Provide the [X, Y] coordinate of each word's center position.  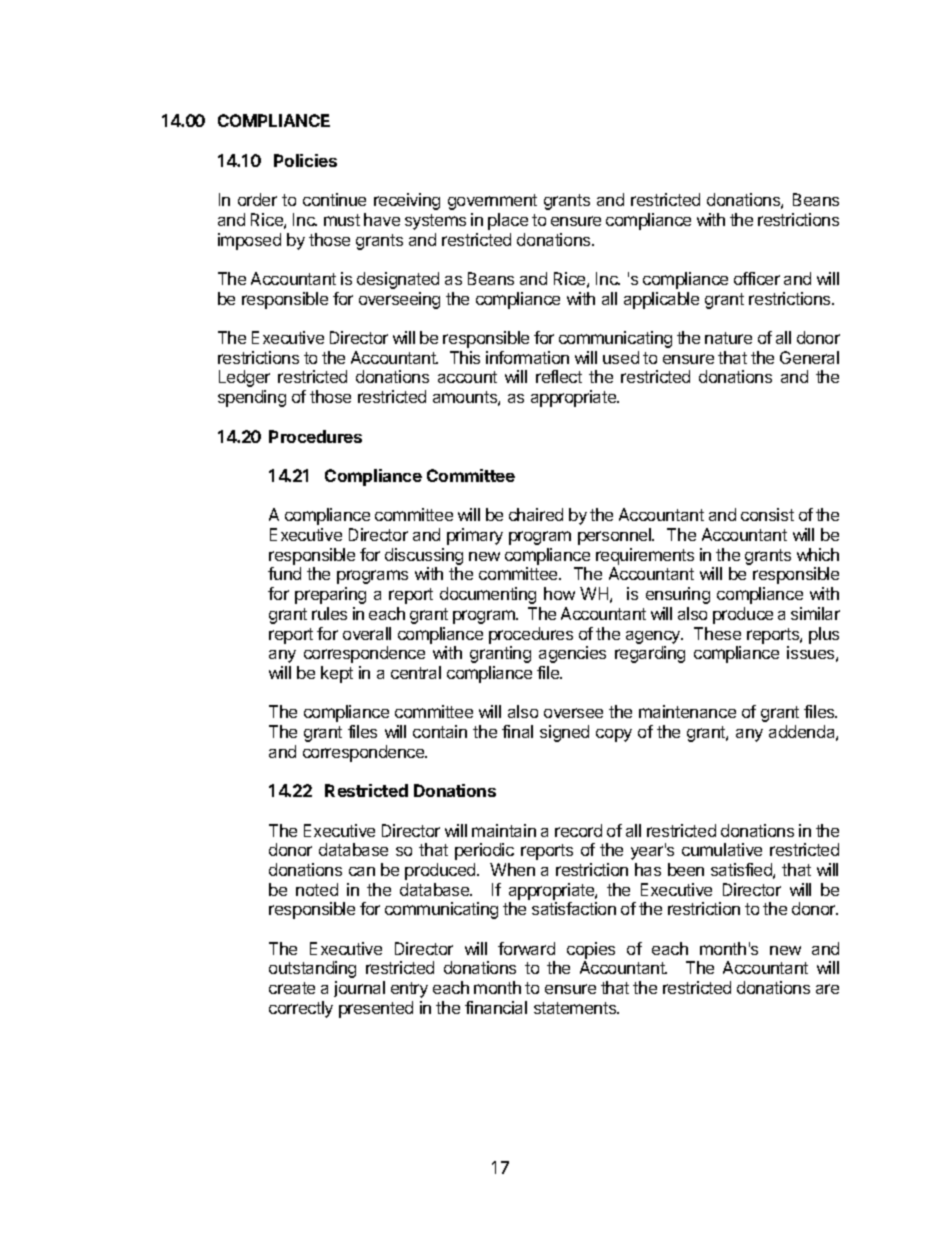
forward [526, 948]
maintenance [687, 711]
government [492, 202]
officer [757, 278]
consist [767, 514]
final [517, 731]
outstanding [312, 969]
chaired [536, 514]
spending [252, 398]
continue [334, 199]
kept [337, 674]
